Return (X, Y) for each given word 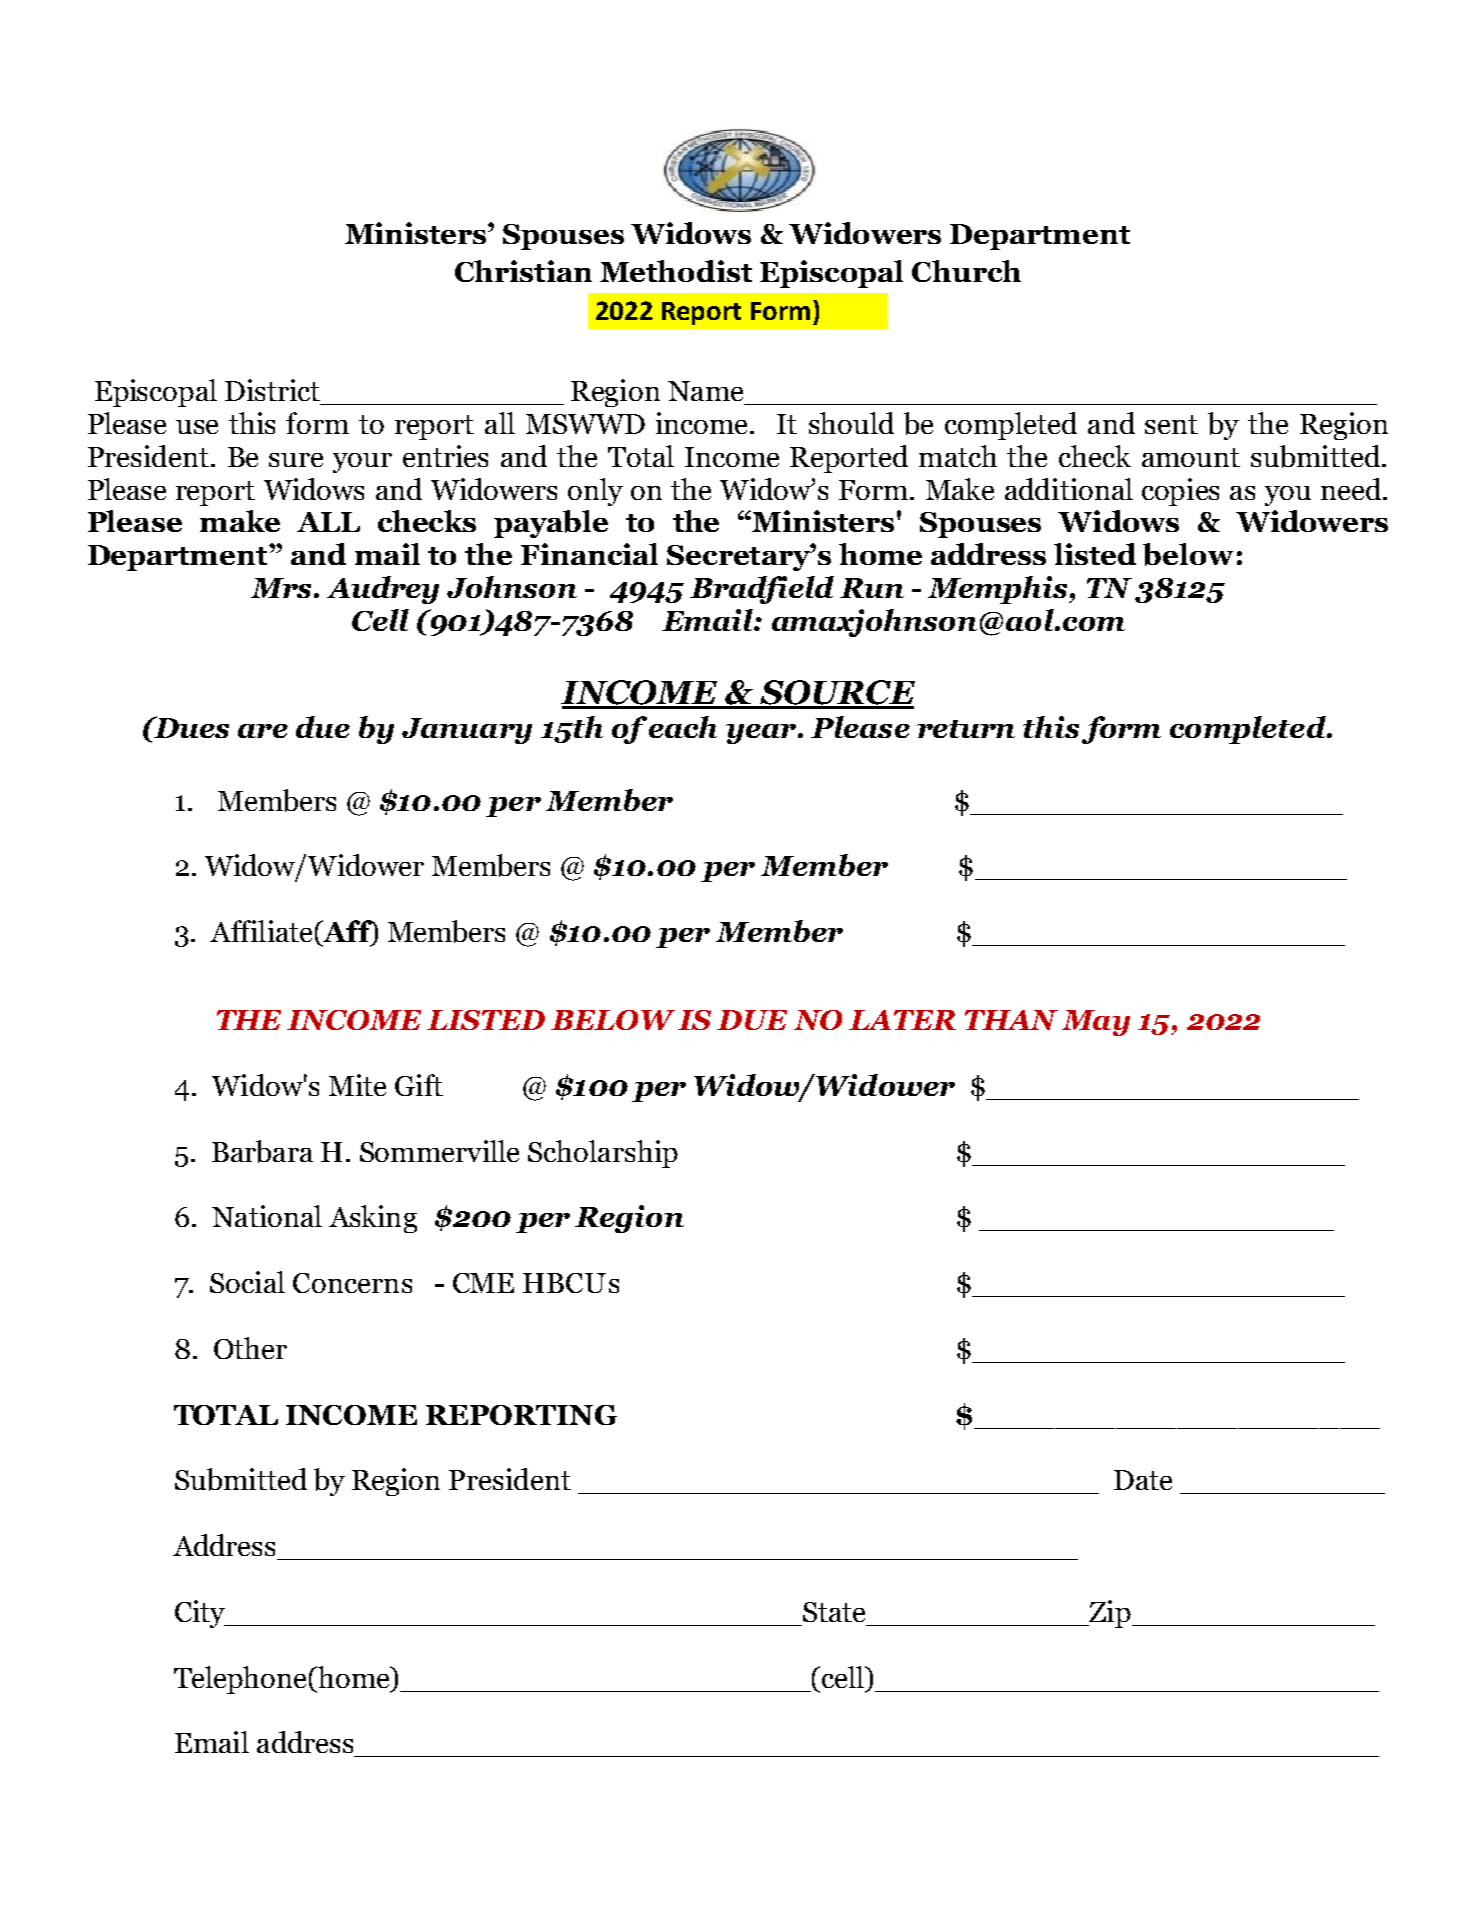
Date (1143, 1480)
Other (250, 1348)
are (263, 731)
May (1096, 1023)
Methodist (676, 271)
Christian (523, 271)
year (761, 734)
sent (1171, 424)
